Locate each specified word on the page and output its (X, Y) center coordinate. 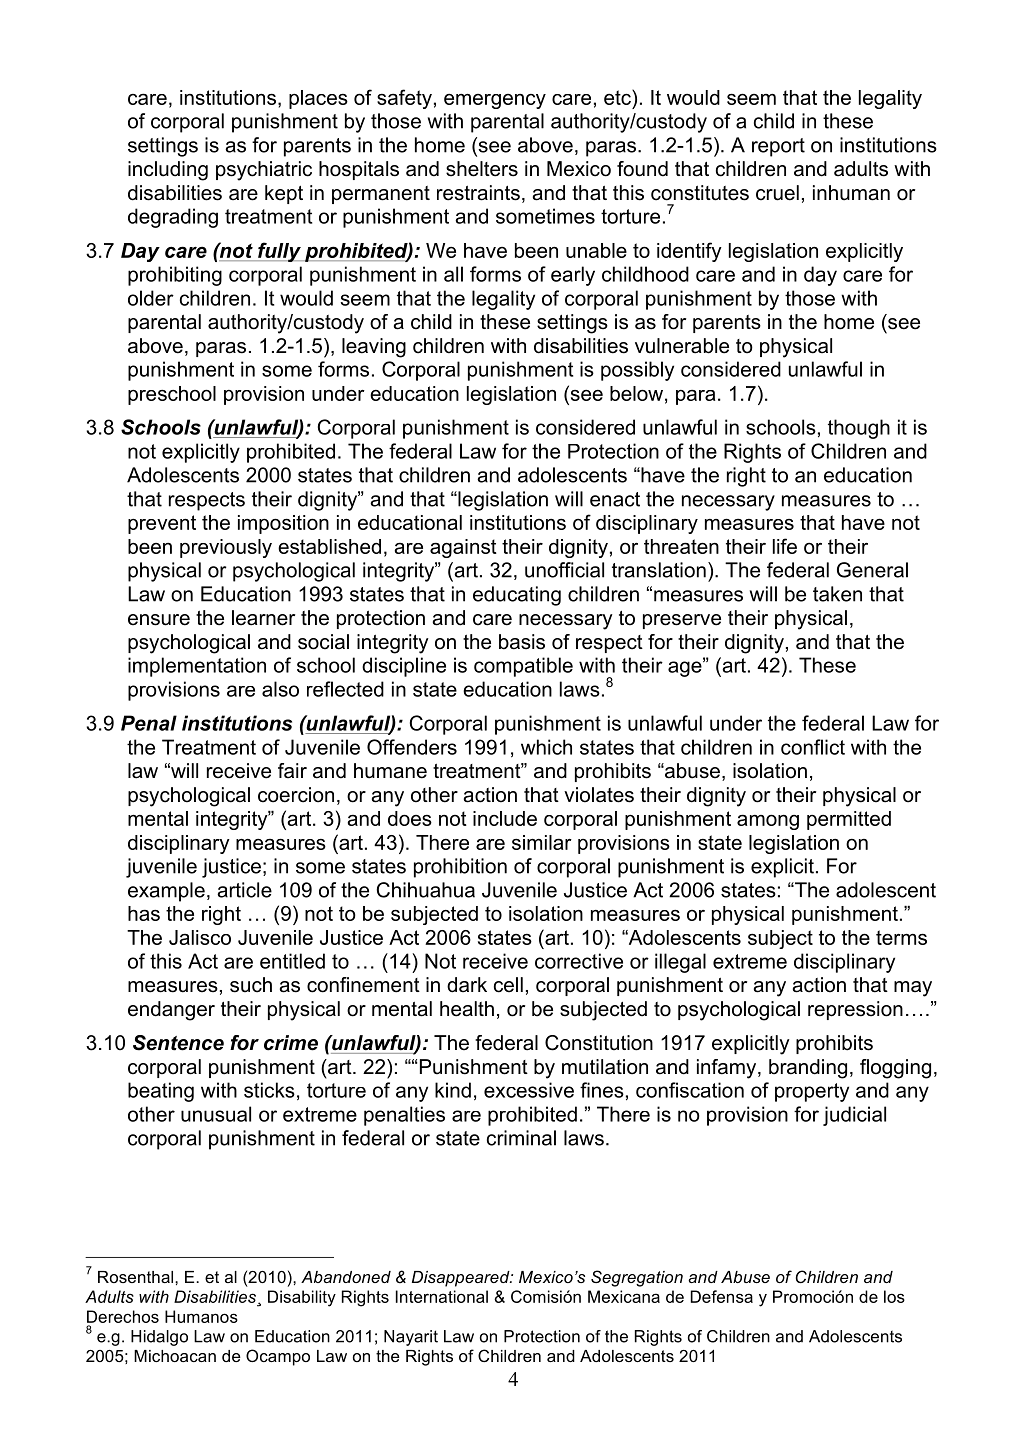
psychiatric (264, 171)
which (546, 747)
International (442, 1296)
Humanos (201, 1316)
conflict (813, 747)
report (778, 147)
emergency (495, 101)
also (280, 689)
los (894, 1296)
